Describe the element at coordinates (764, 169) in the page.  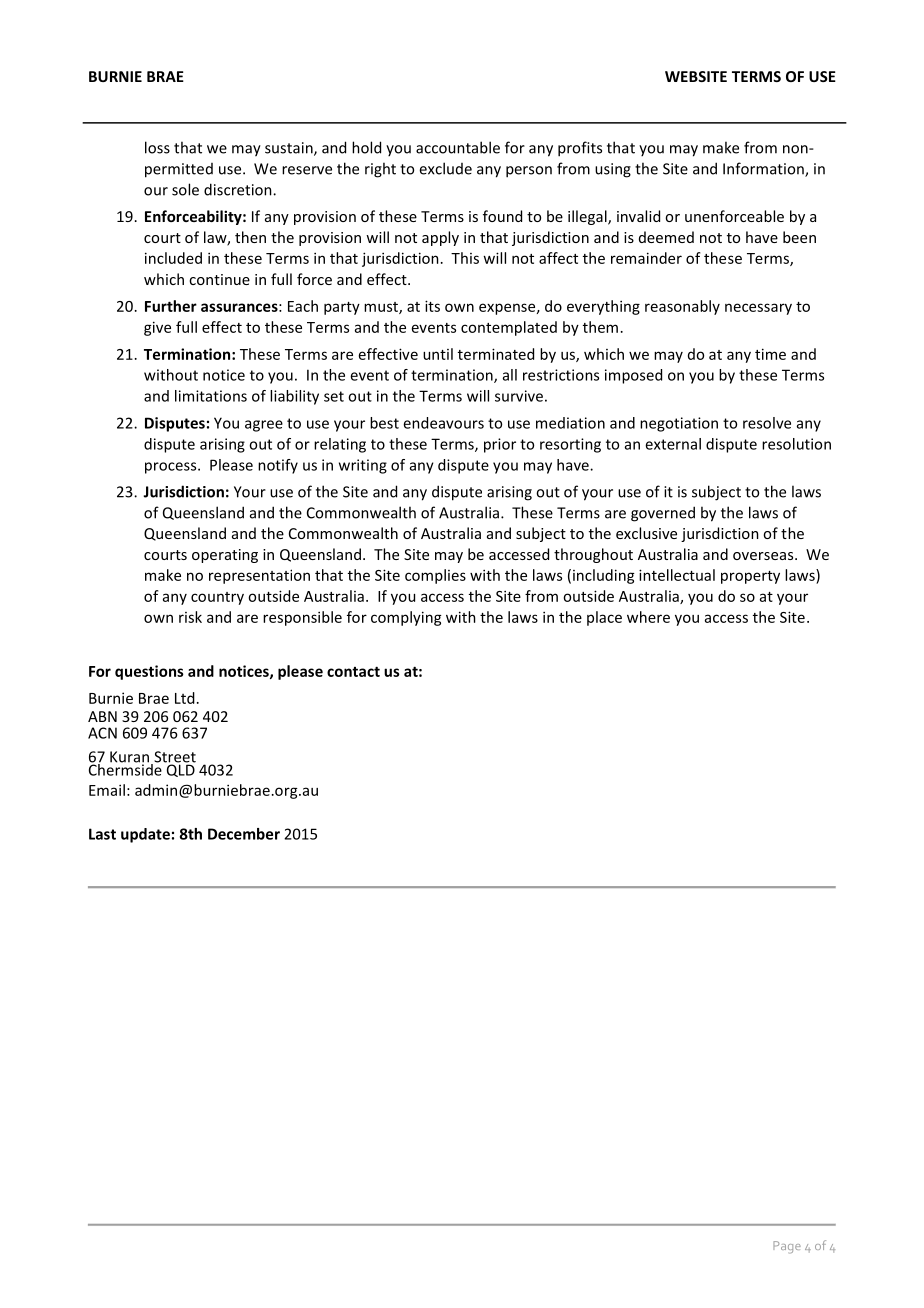
I see `Information` at that location.
